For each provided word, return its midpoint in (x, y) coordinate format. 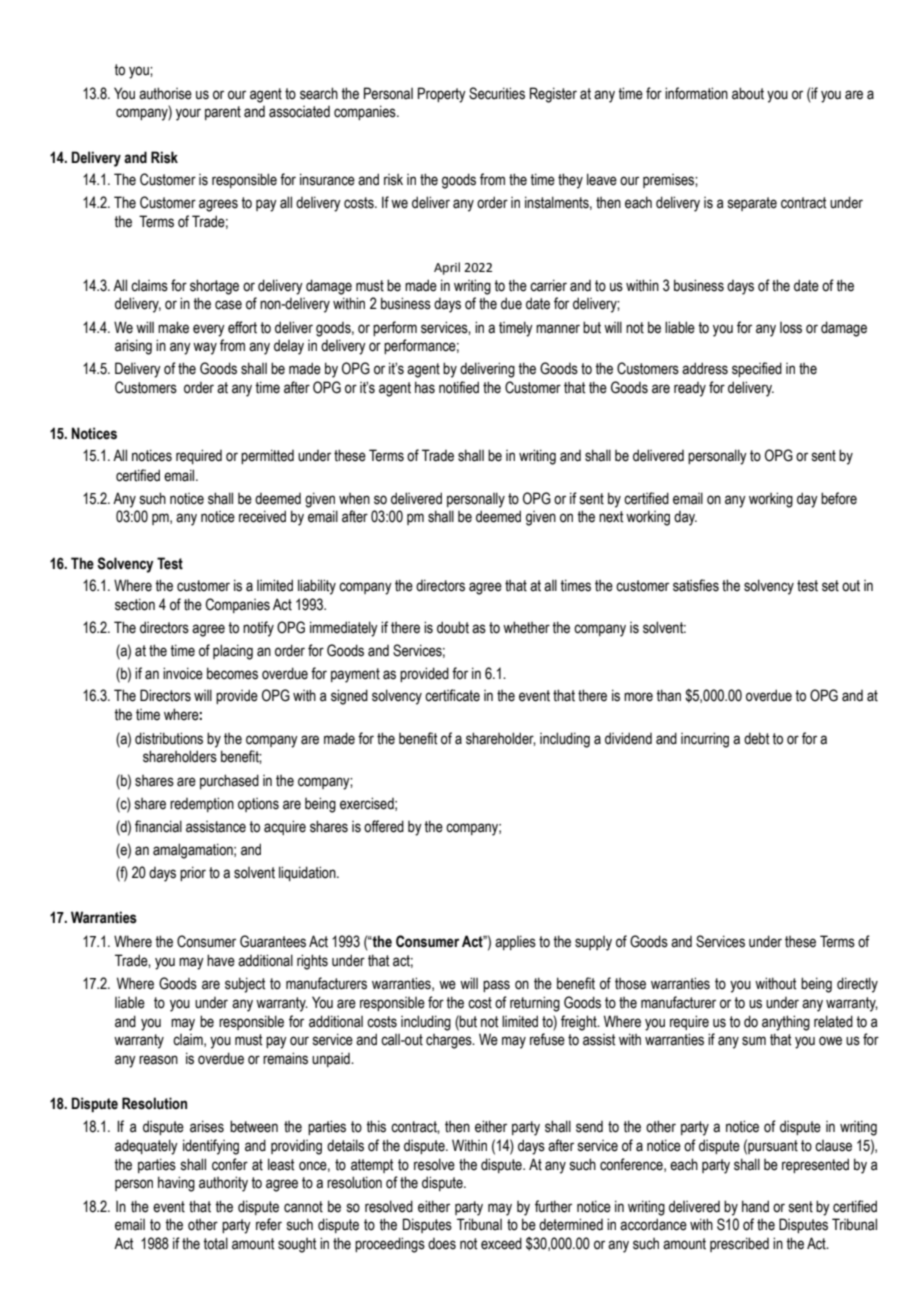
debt (756, 738)
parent (223, 113)
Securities (497, 93)
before (839, 498)
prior (193, 873)
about (748, 93)
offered (384, 826)
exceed (501, 1243)
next (611, 517)
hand (755, 1206)
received (262, 516)
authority (223, 1184)
